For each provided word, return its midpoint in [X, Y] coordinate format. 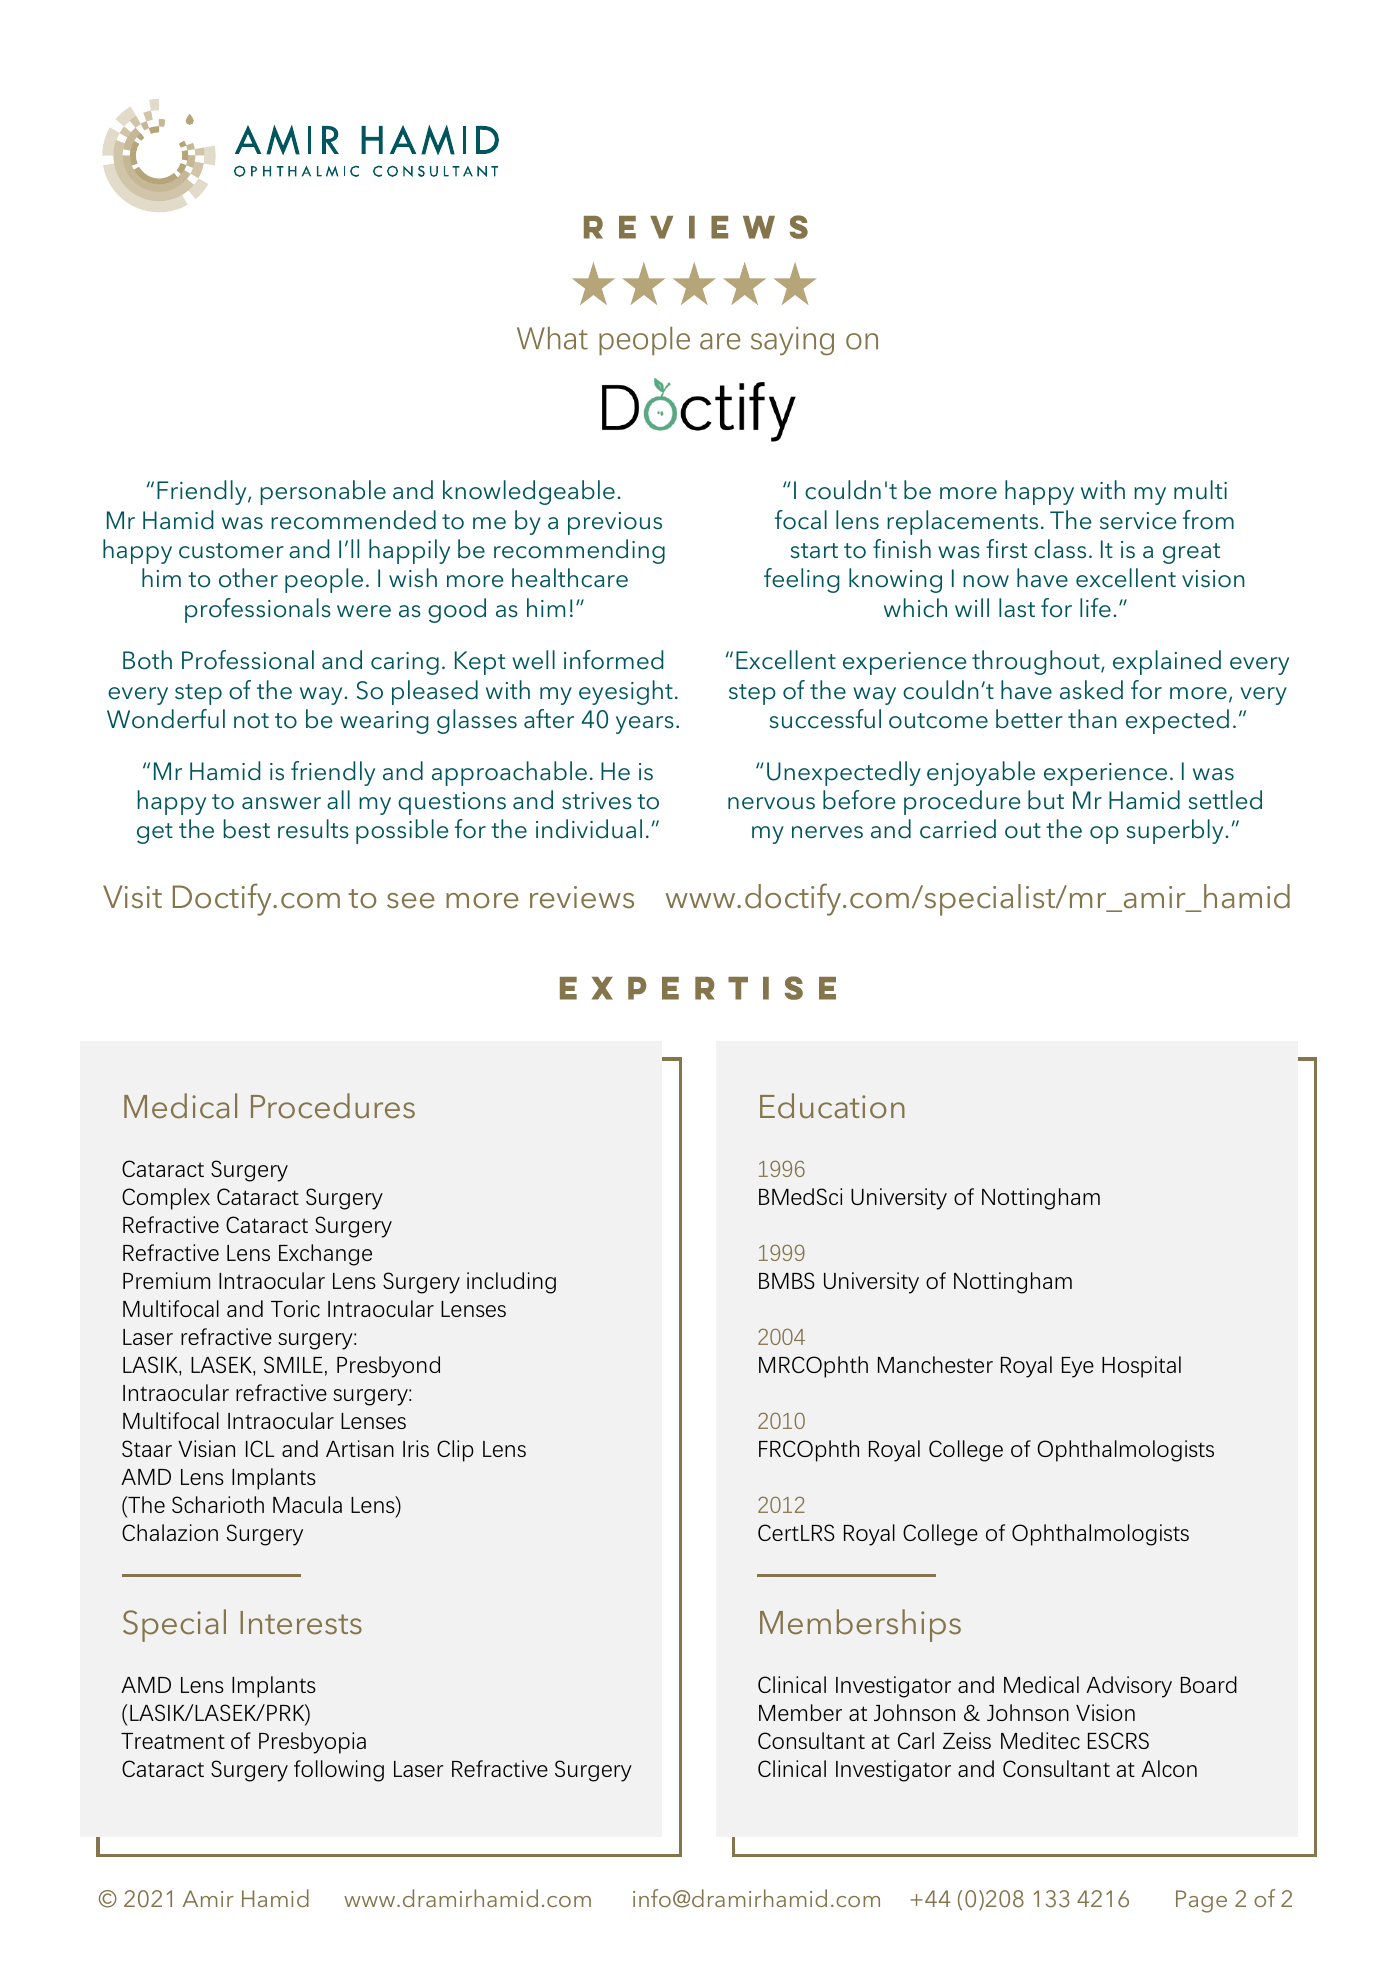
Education [832, 1106]
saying [792, 341]
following [339, 1771]
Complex [166, 1199]
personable [323, 492]
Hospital [1141, 1367]
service [1138, 521]
